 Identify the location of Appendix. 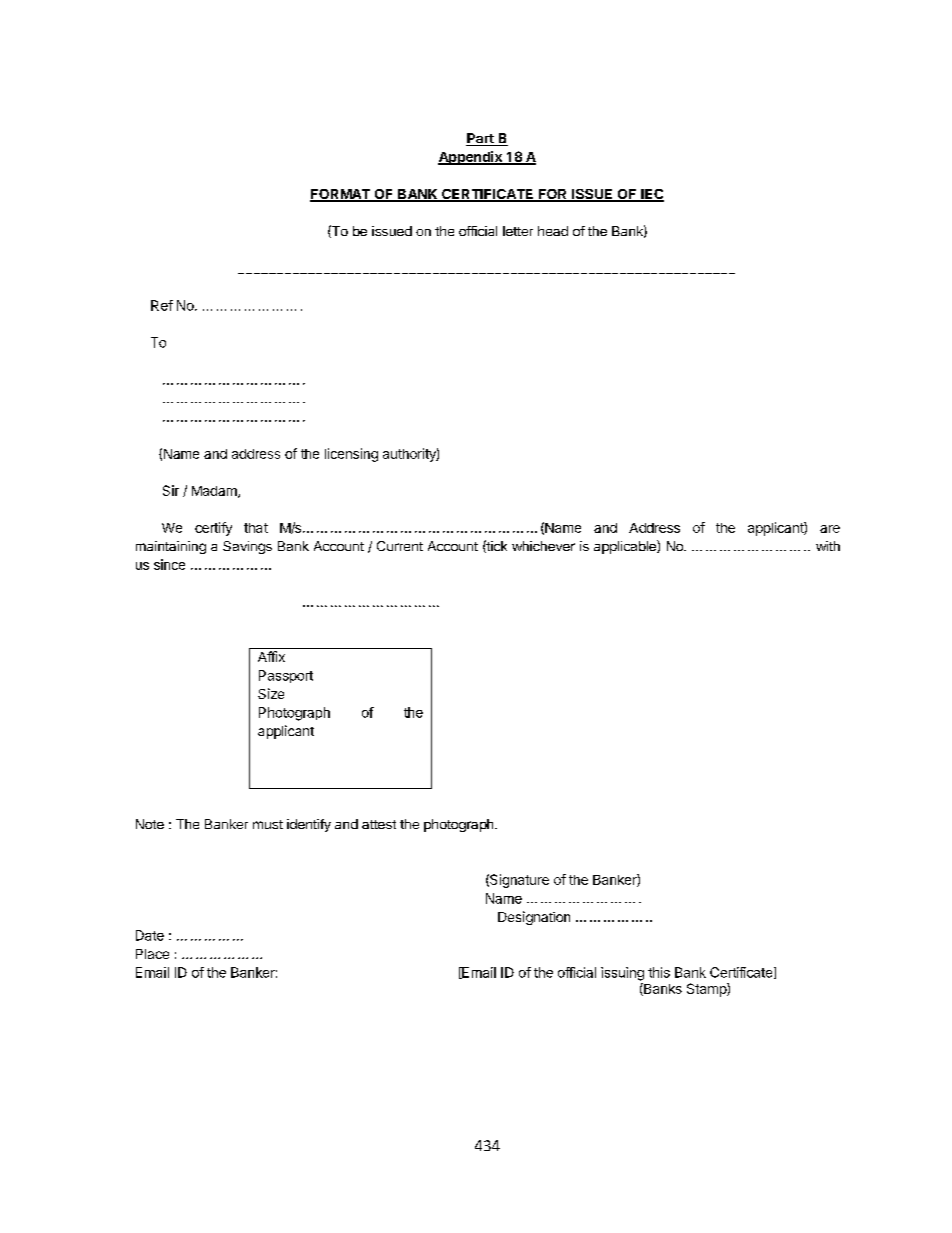
(471, 158).
